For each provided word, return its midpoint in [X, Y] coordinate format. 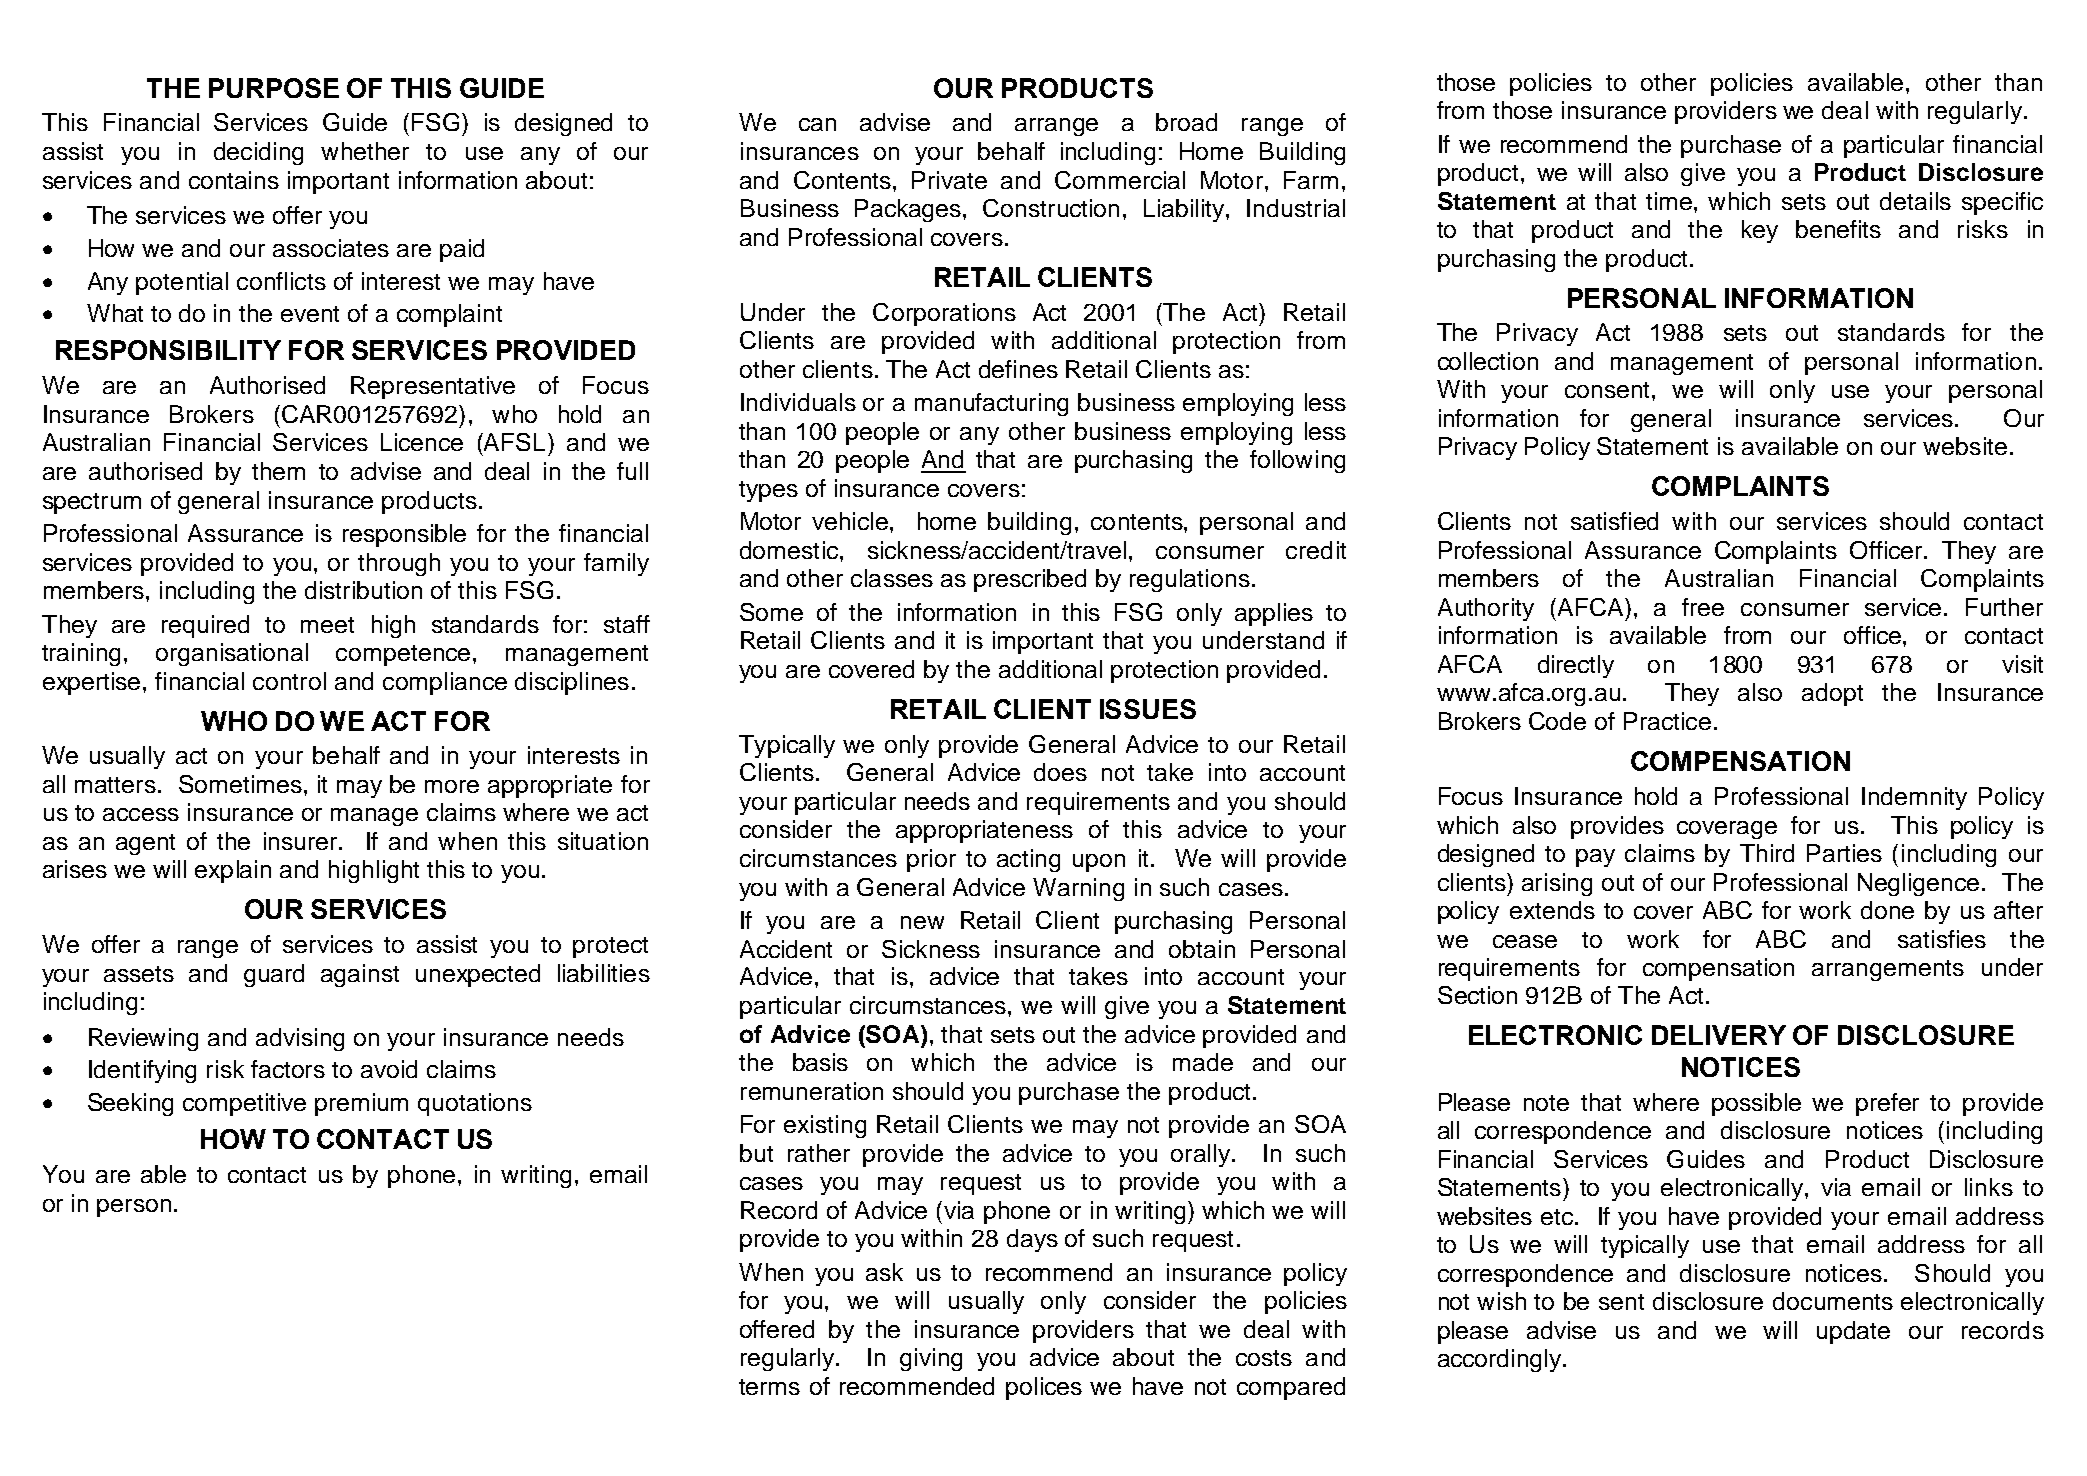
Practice [1667, 721]
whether [365, 151]
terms [769, 1387]
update [1853, 1332]
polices [1044, 1388]
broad [1186, 122]
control [289, 681]
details [1915, 201]
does [1060, 772]
